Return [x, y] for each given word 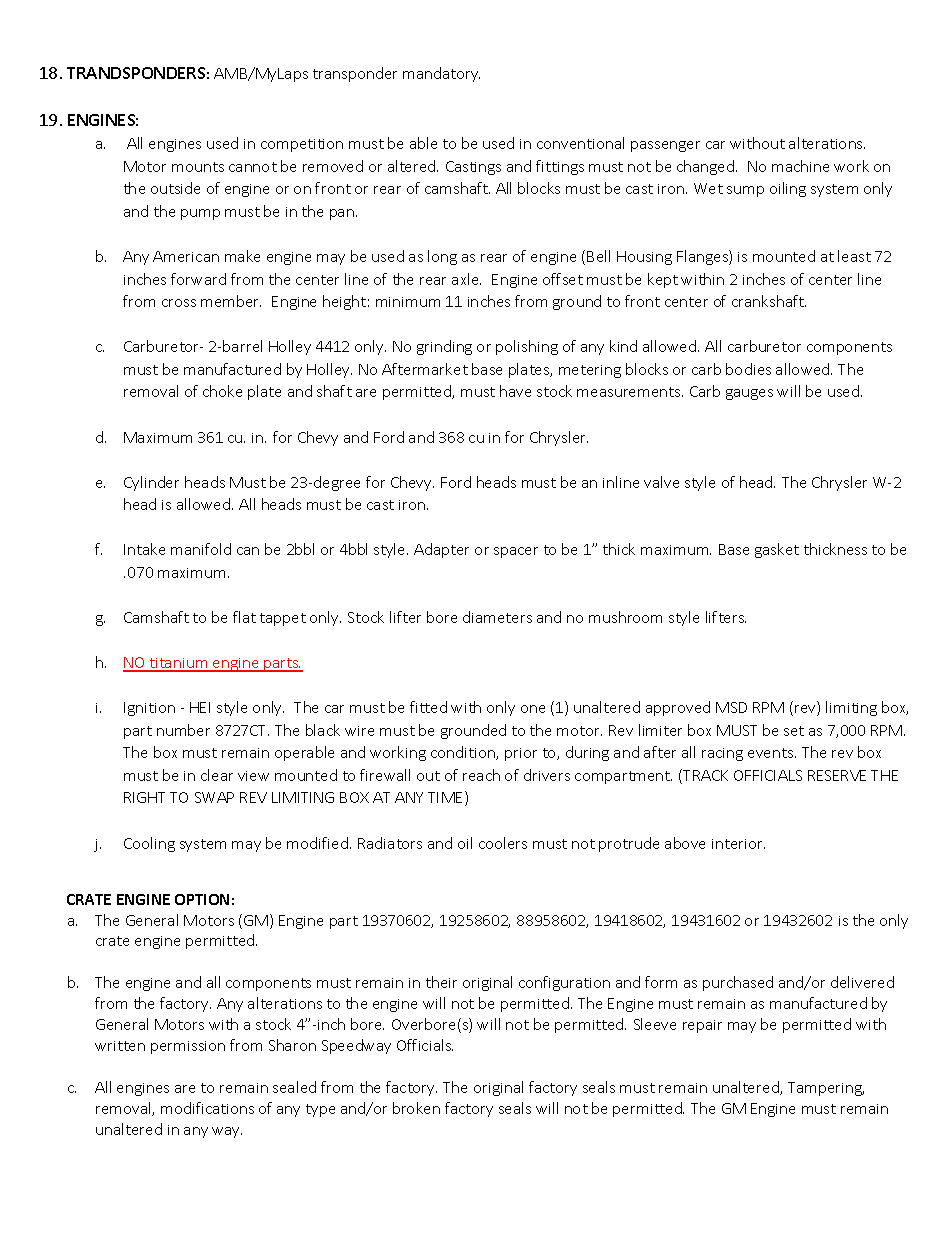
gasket [777, 550]
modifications [207, 1108]
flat [244, 617]
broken [416, 1108]
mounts [198, 167]
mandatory [441, 74]
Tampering [826, 1089]
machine [800, 166]
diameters [497, 617]
